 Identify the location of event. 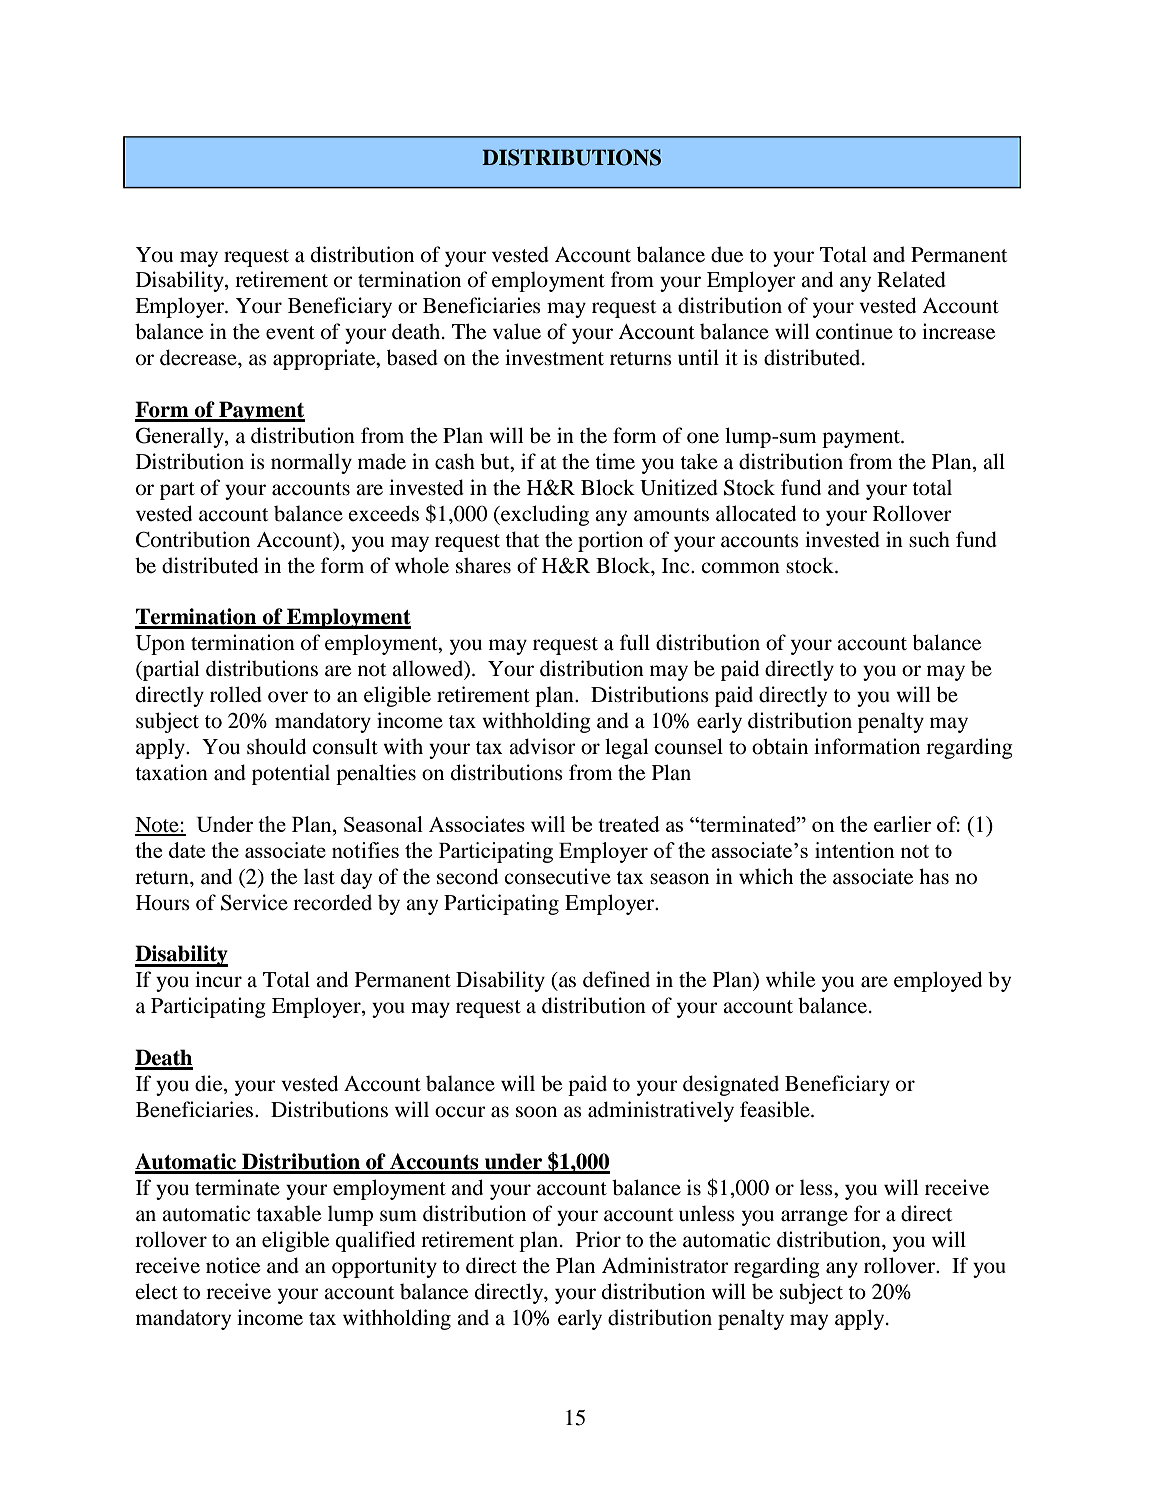
(290, 333).
